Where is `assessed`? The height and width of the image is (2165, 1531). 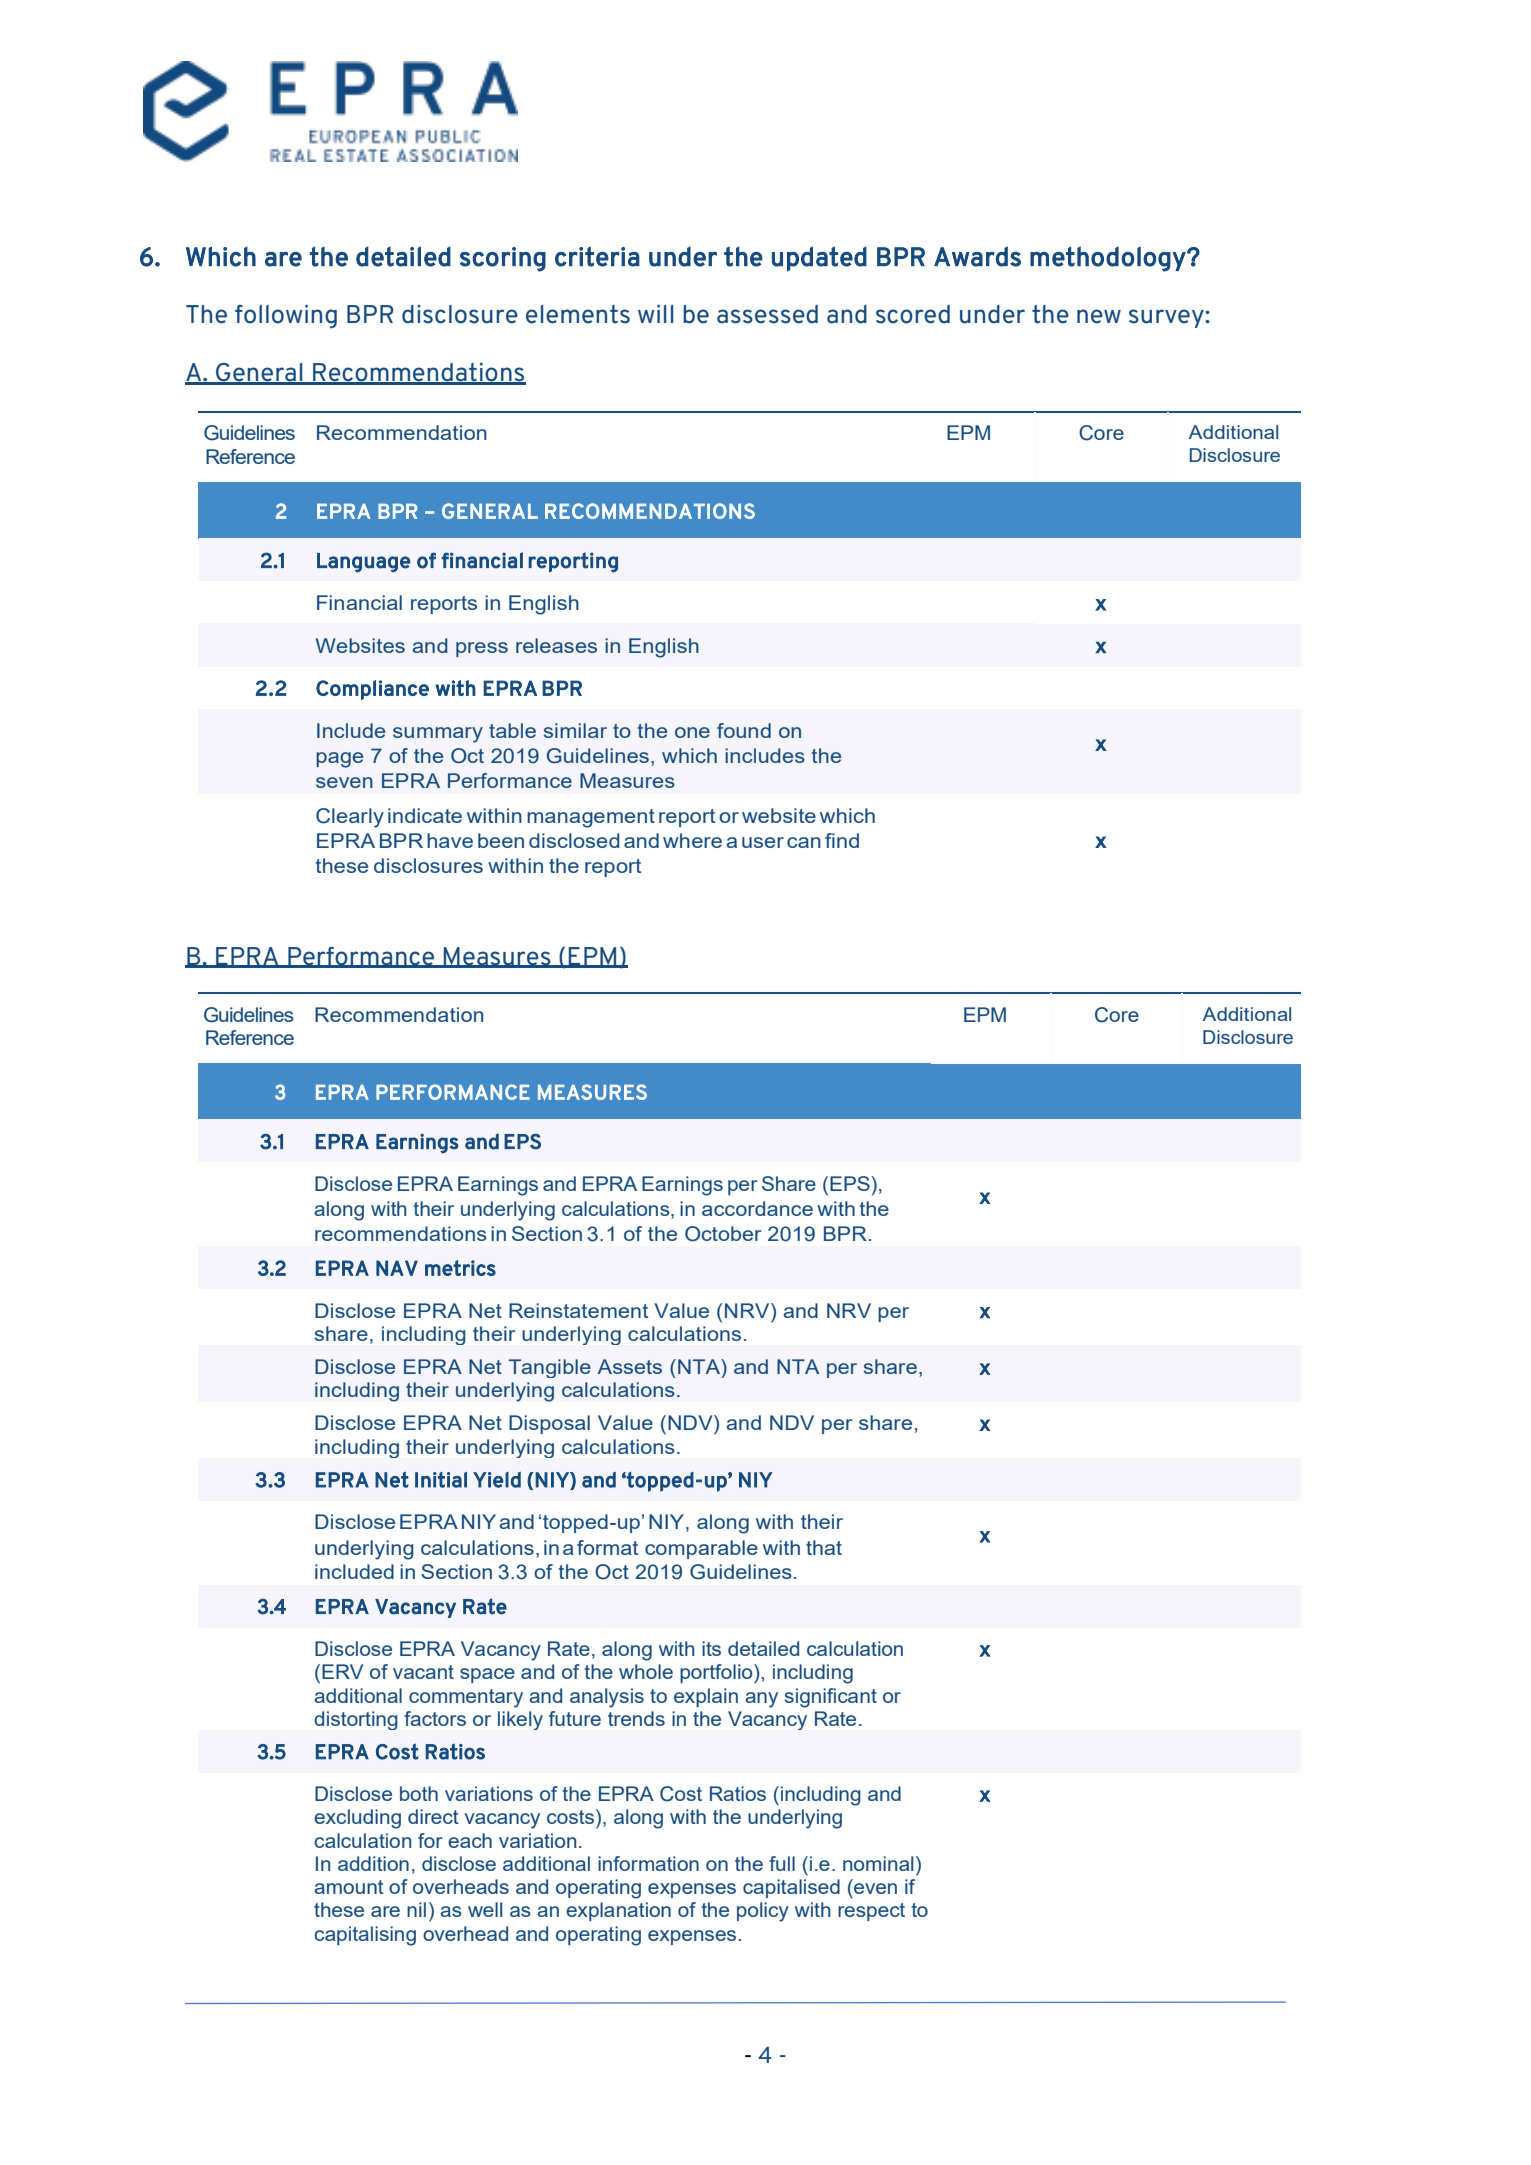
assessed is located at coordinates (767, 314).
